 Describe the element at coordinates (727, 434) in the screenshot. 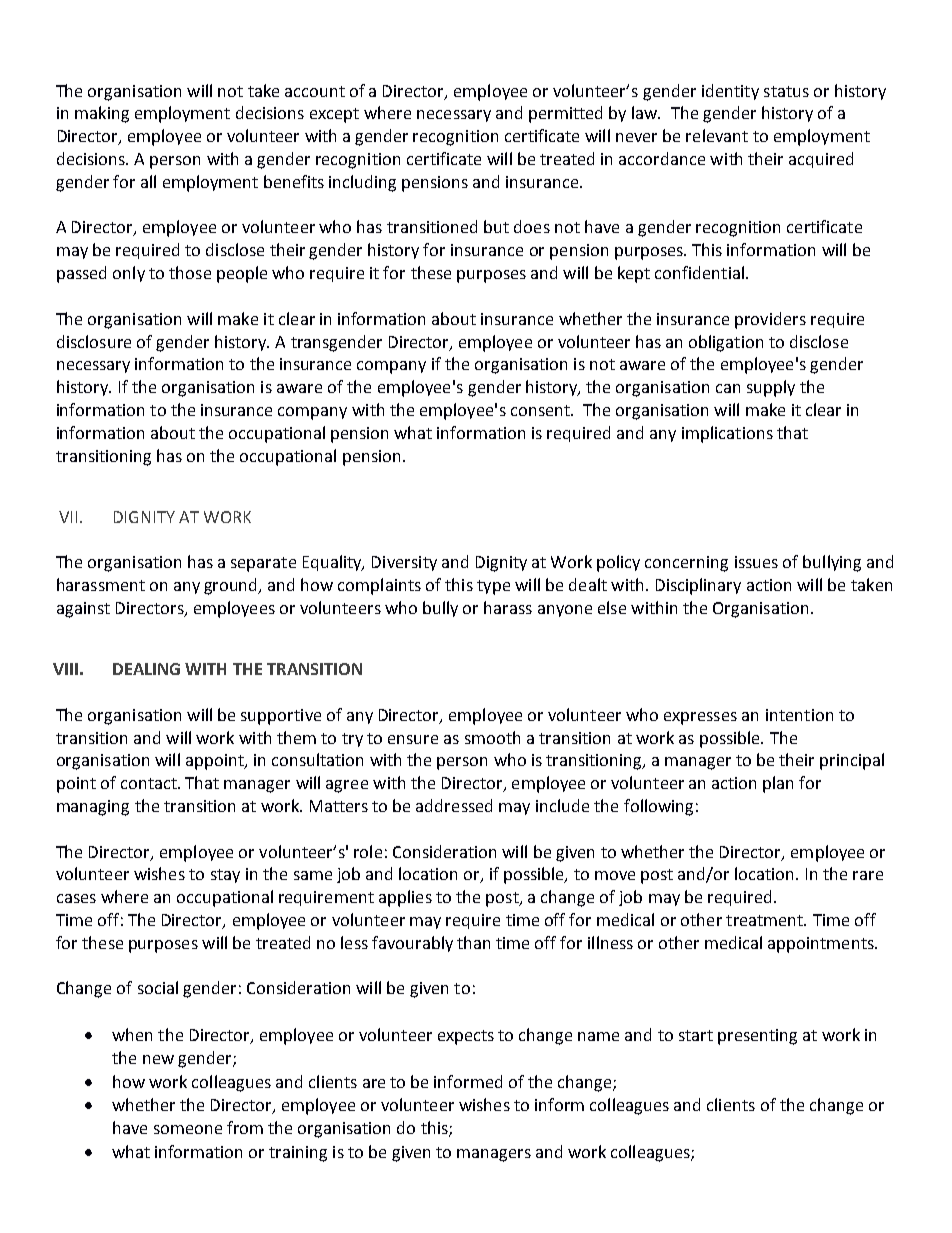

I see `implications` at that location.
